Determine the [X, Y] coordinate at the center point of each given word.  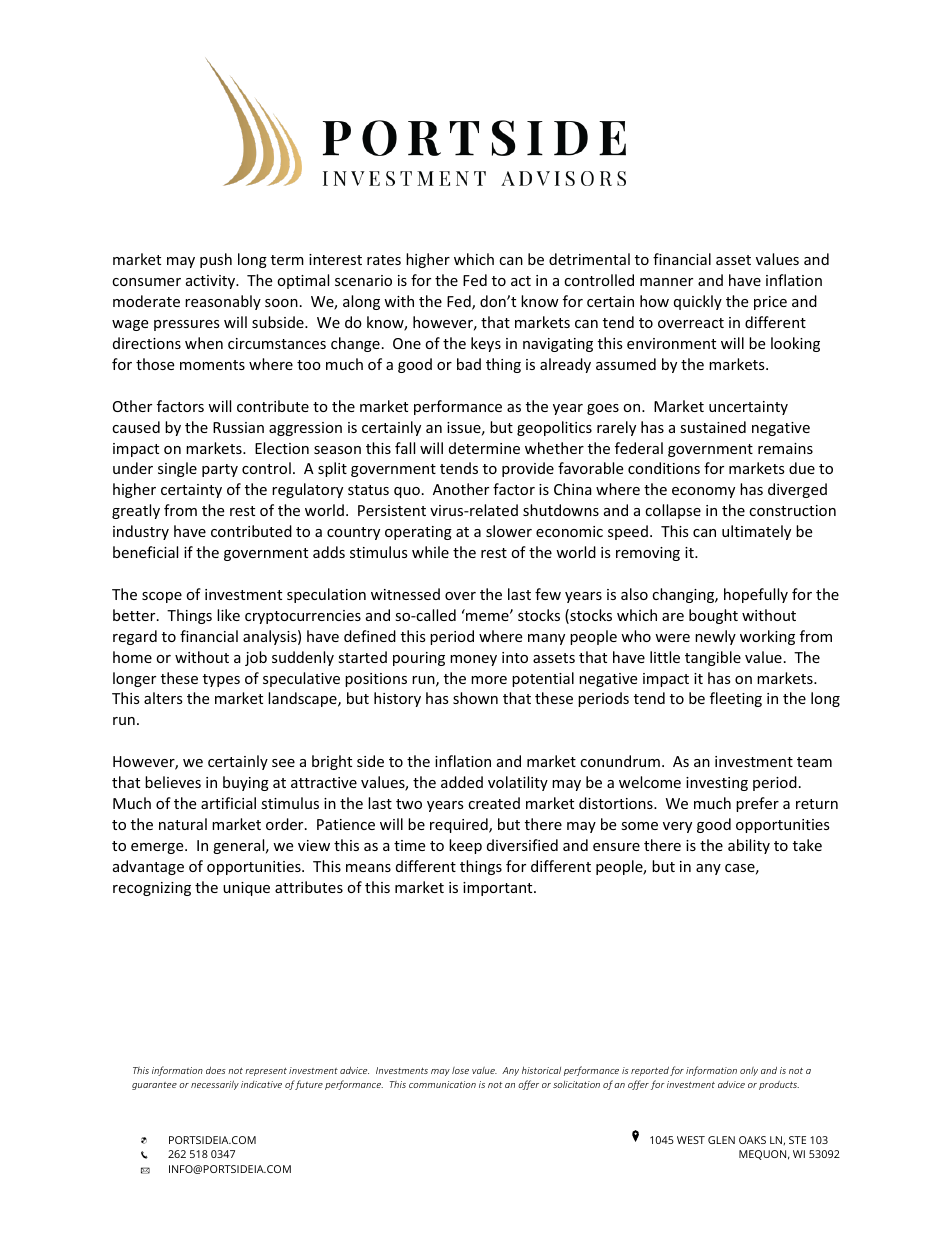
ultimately [756, 532]
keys [486, 344]
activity [211, 282]
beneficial [145, 552]
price [770, 303]
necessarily [215, 1085]
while [430, 552]
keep [465, 846]
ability [749, 846]
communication [442, 1084]
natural [183, 824]
